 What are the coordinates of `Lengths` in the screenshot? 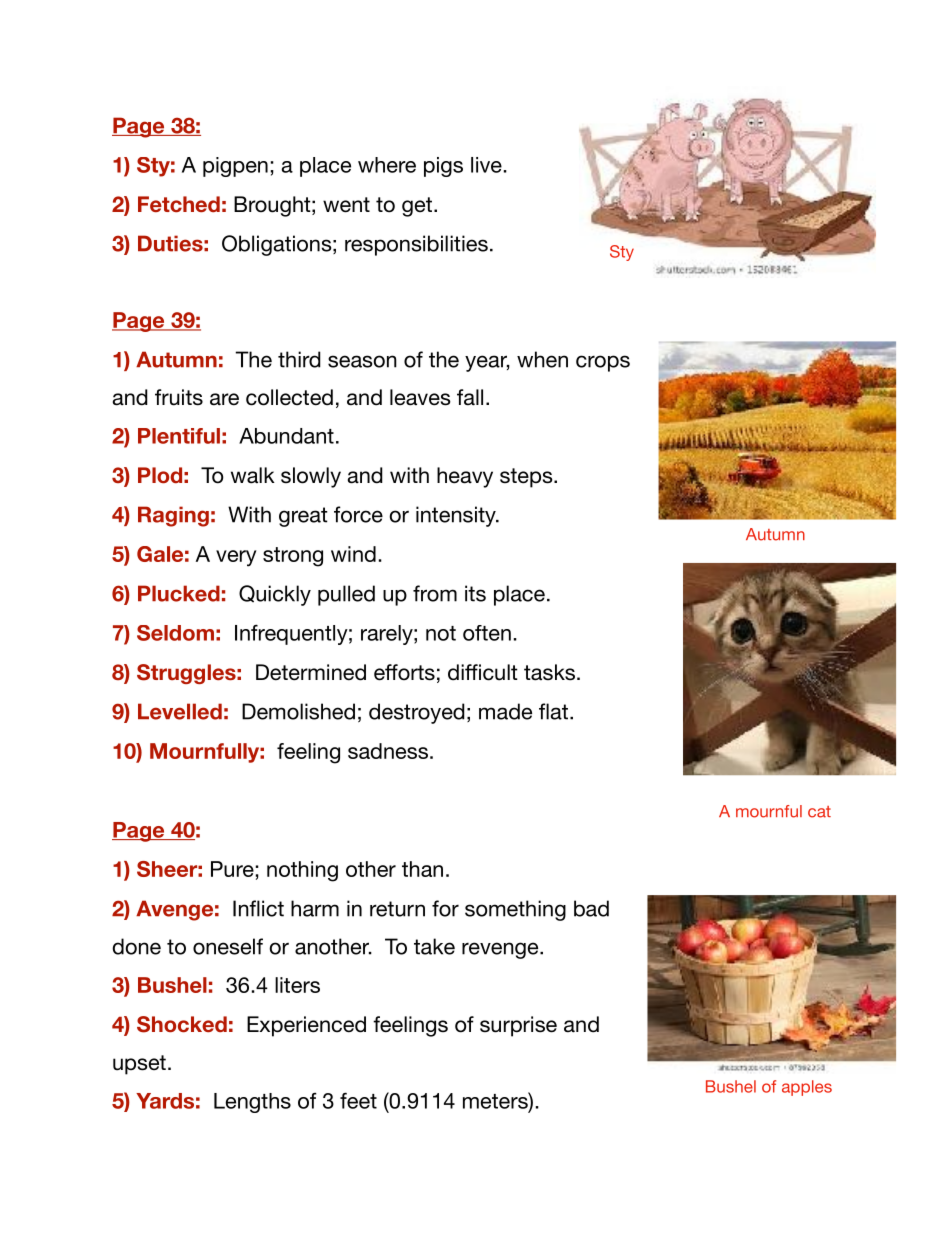 It's located at (252, 1103).
